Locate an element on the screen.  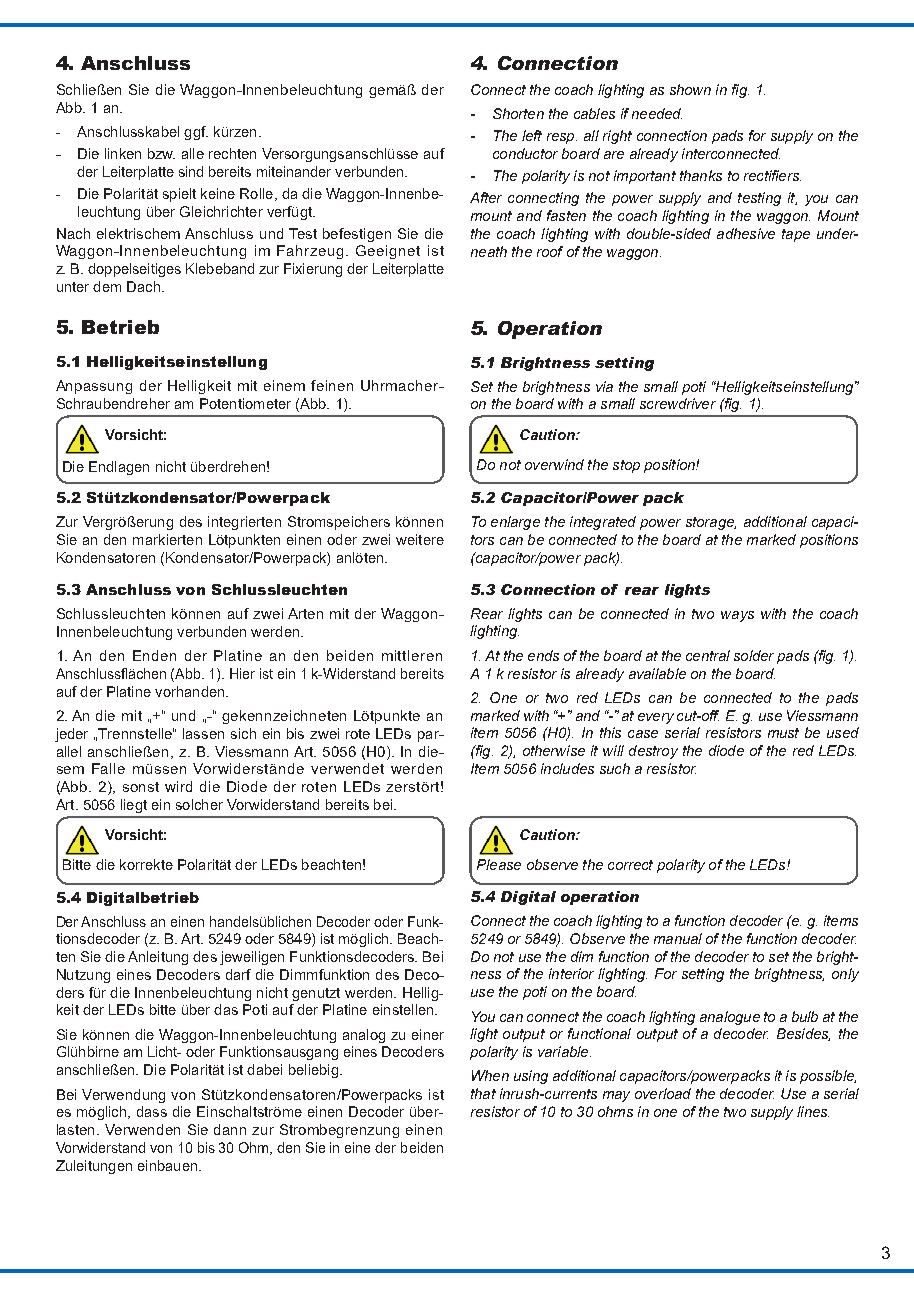
shown is located at coordinates (690, 89).
